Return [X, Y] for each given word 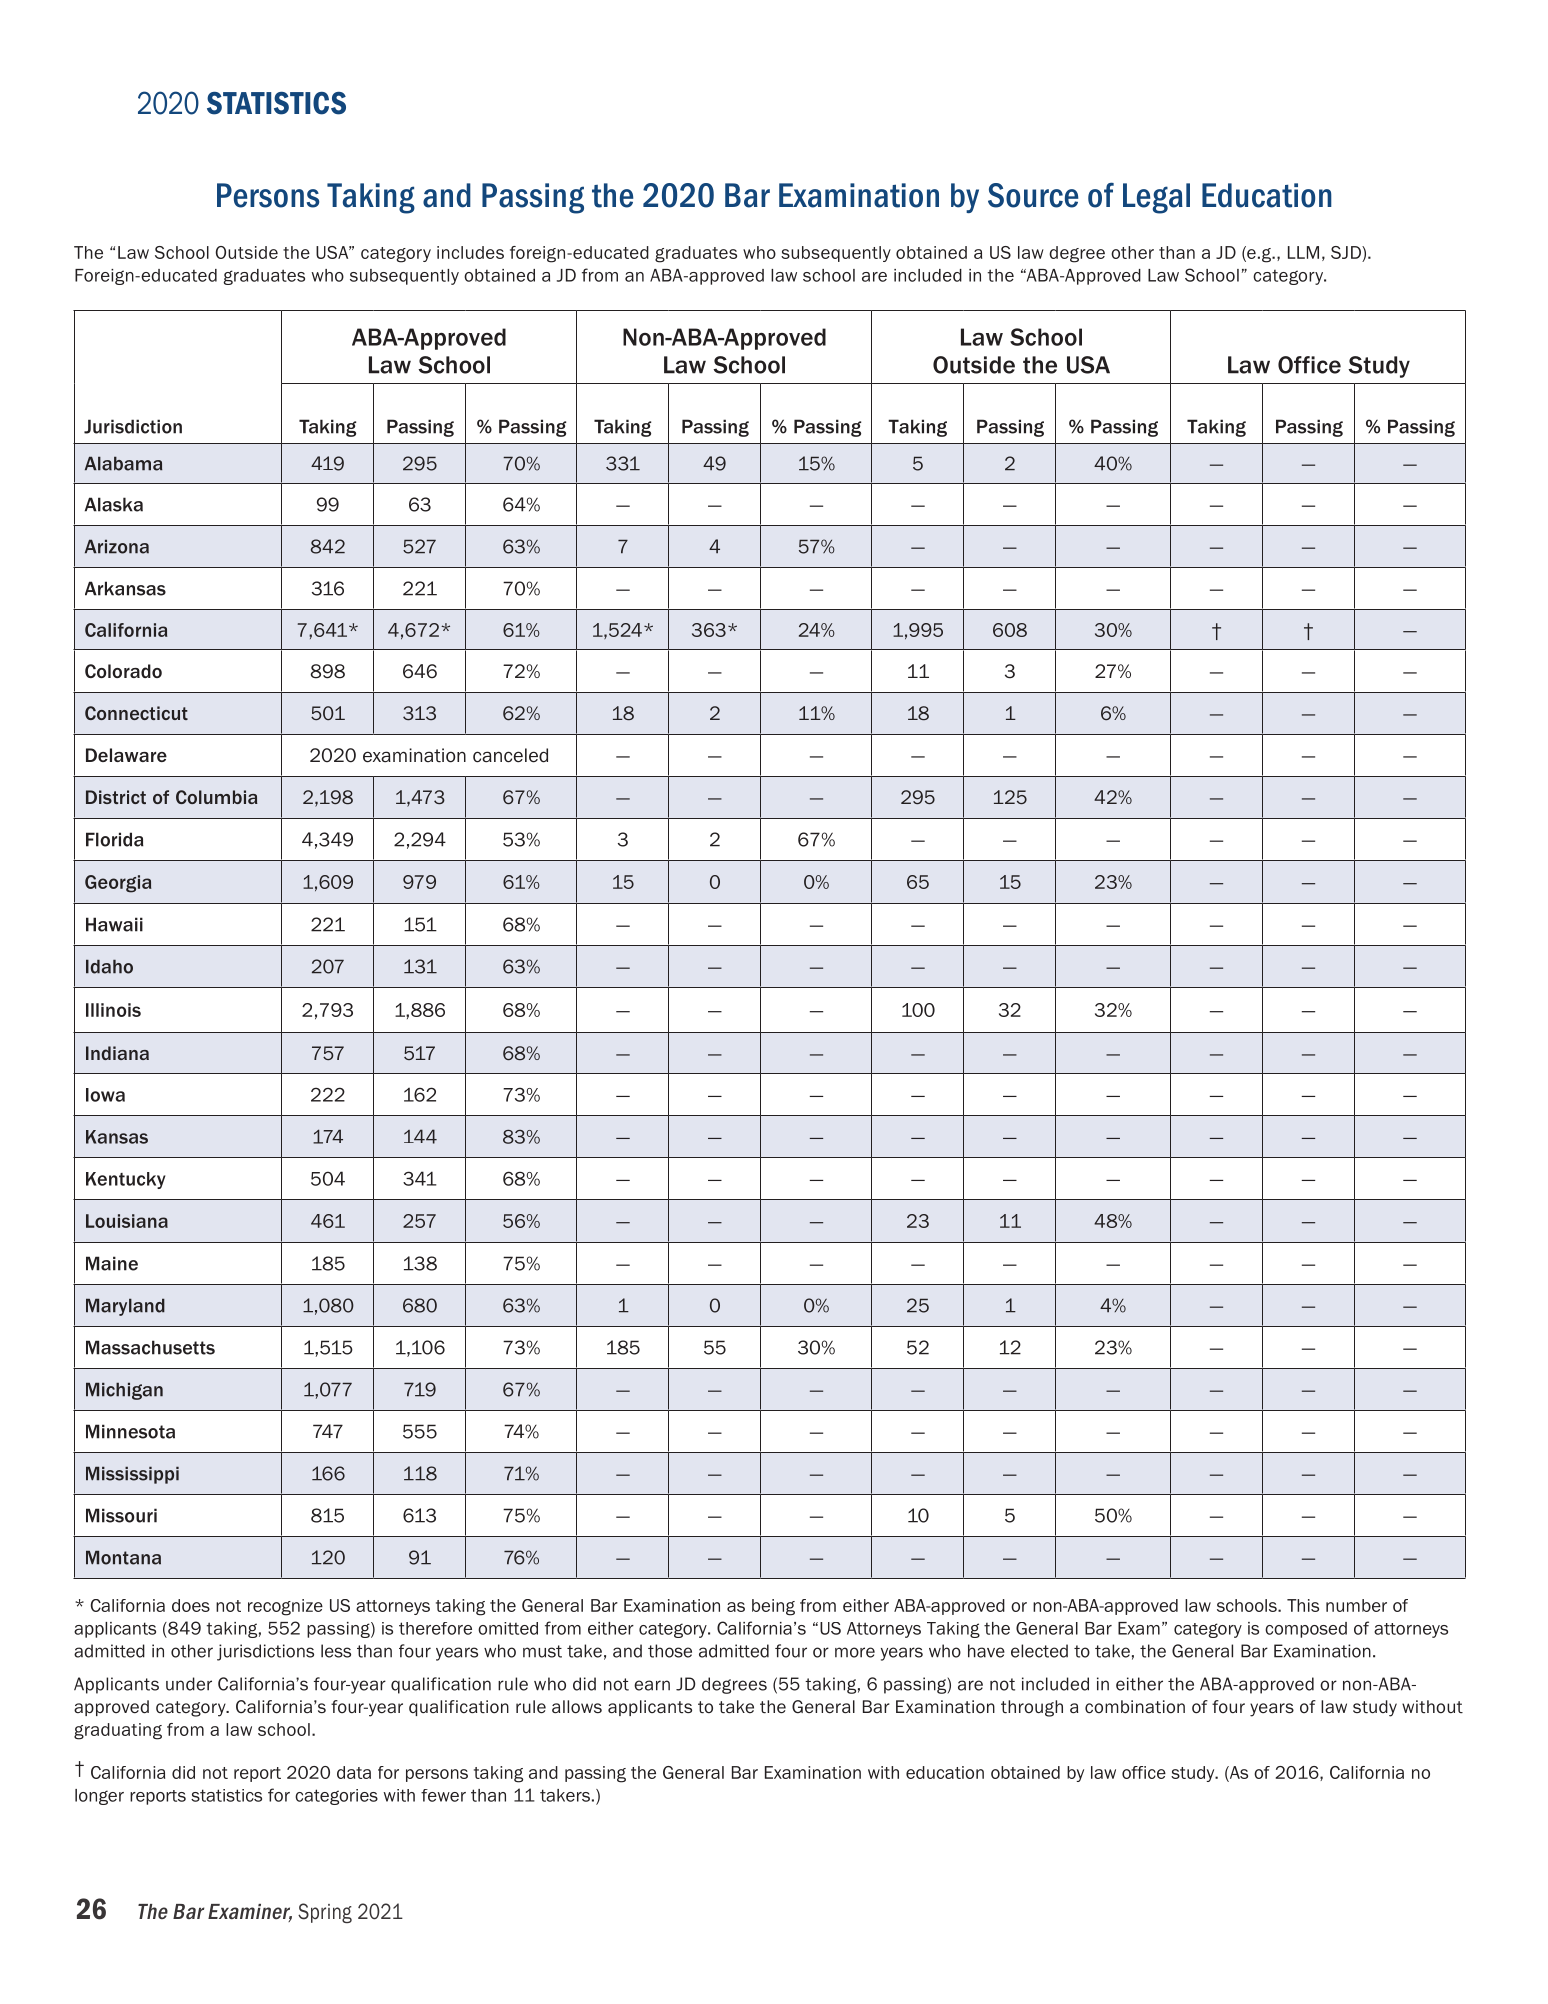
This [1303, 1605]
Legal [1156, 198]
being [773, 1607]
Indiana [117, 1053]
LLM [1303, 252]
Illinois [113, 1010]
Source [1033, 195]
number [1356, 1605]
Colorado [123, 671]
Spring [325, 1913]
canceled [510, 755]
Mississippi [132, 1475]
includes [470, 252]
